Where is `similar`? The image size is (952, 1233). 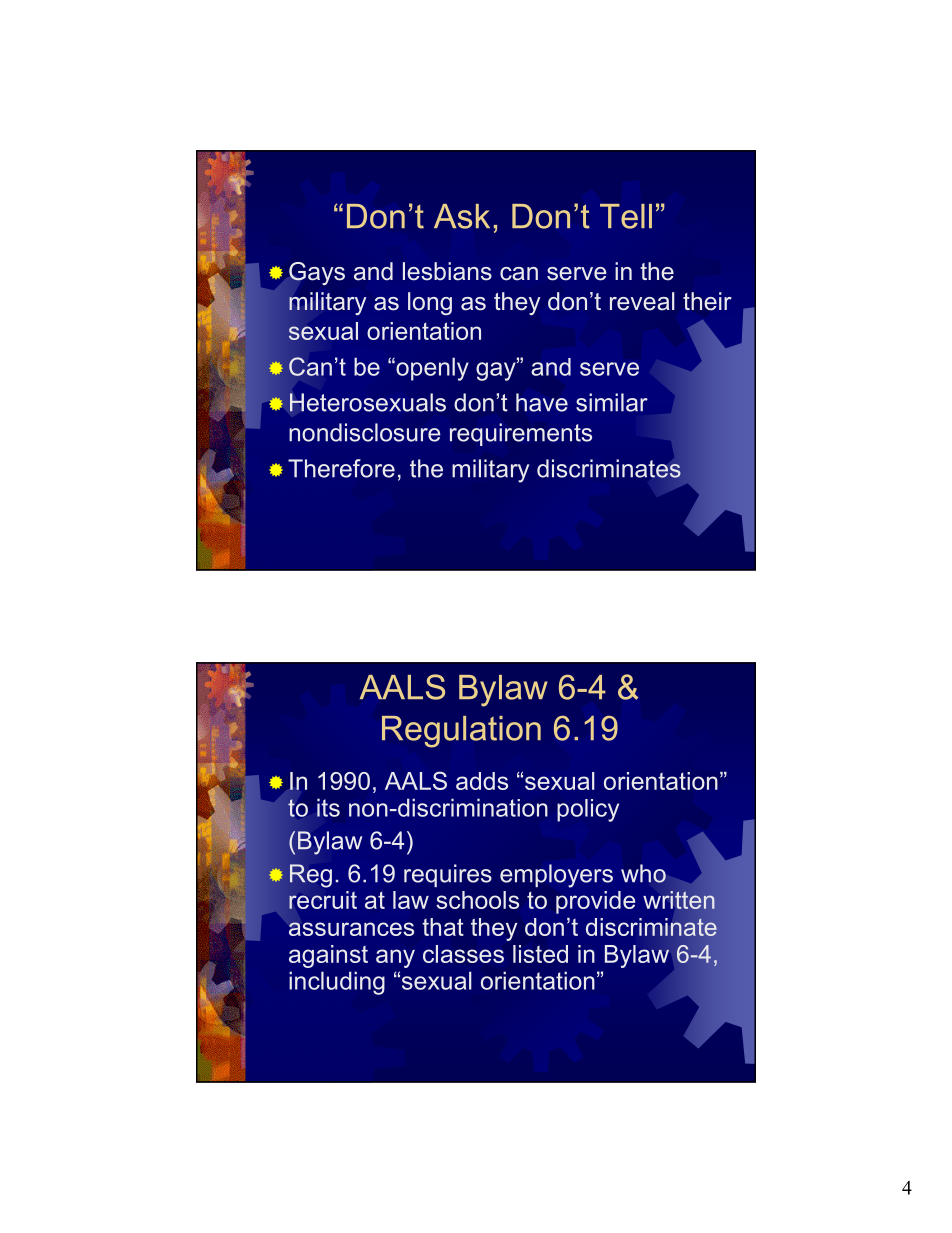 similar is located at coordinates (612, 402).
